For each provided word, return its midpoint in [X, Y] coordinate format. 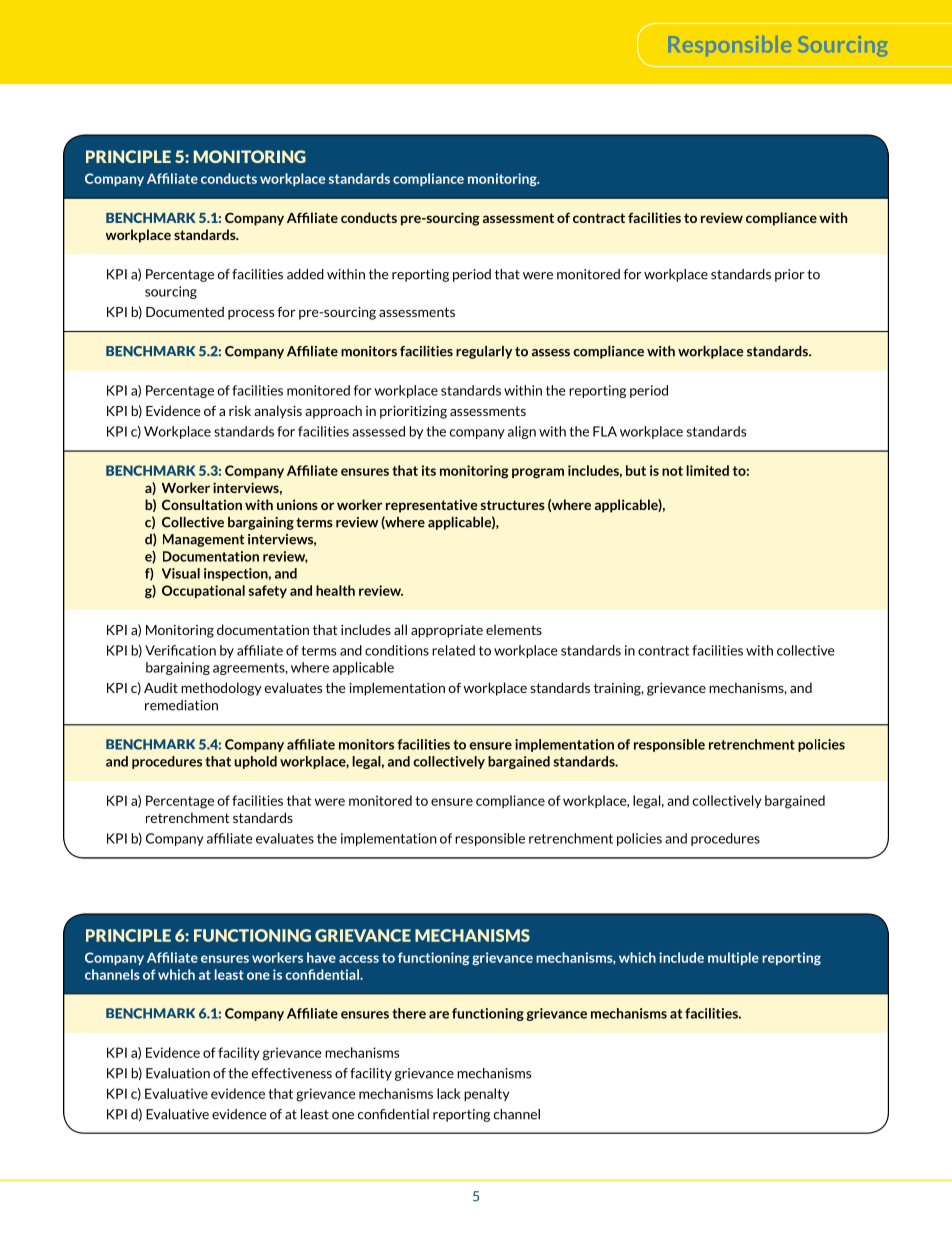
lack [449, 1093]
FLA [605, 431]
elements [514, 629]
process [251, 315]
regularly [484, 352]
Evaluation [178, 1073]
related [453, 650]
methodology [221, 689]
